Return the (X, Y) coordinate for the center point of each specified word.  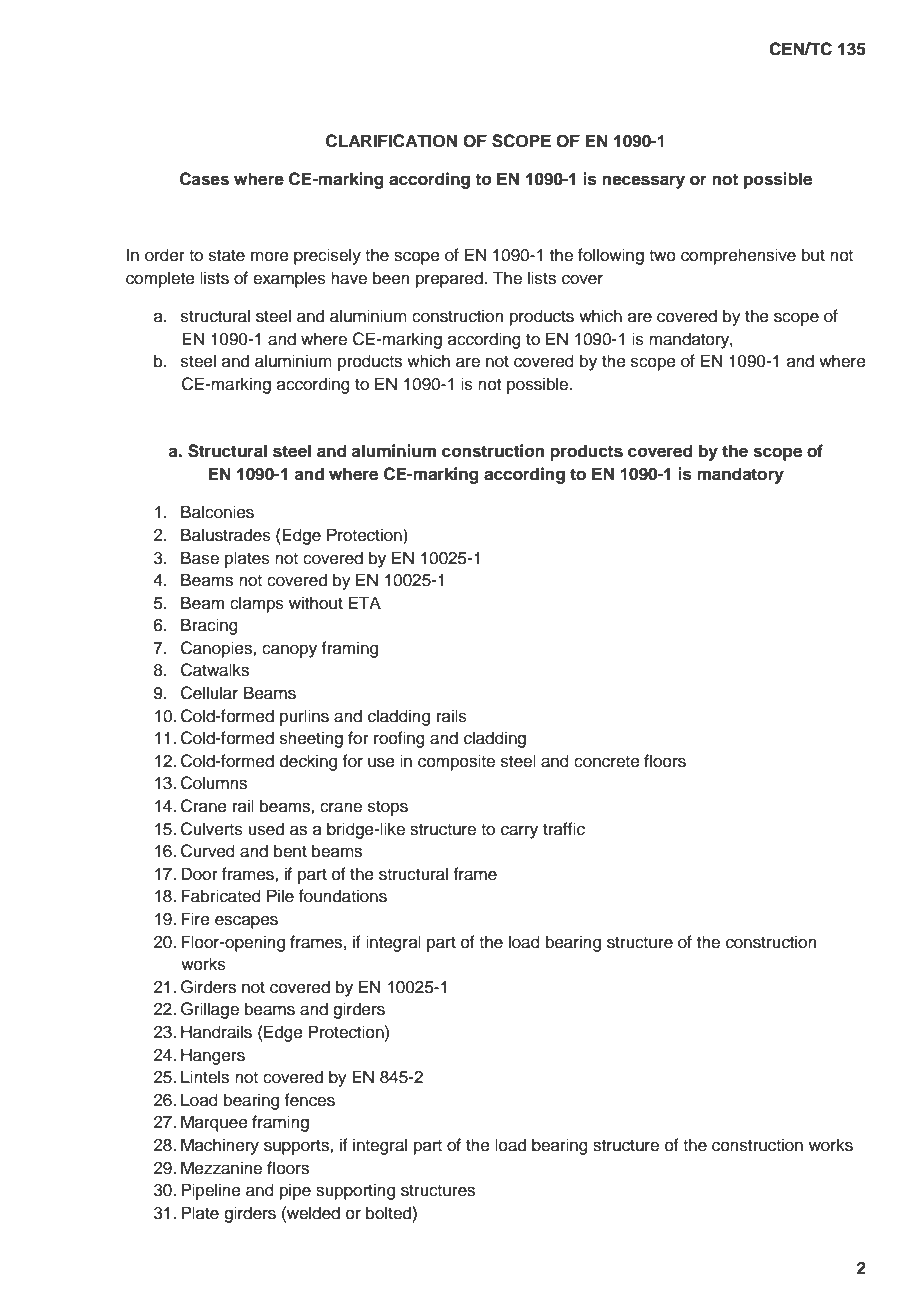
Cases (204, 179)
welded (312, 1213)
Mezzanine (221, 1168)
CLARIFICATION (391, 141)
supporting (355, 1191)
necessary (643, 182)
